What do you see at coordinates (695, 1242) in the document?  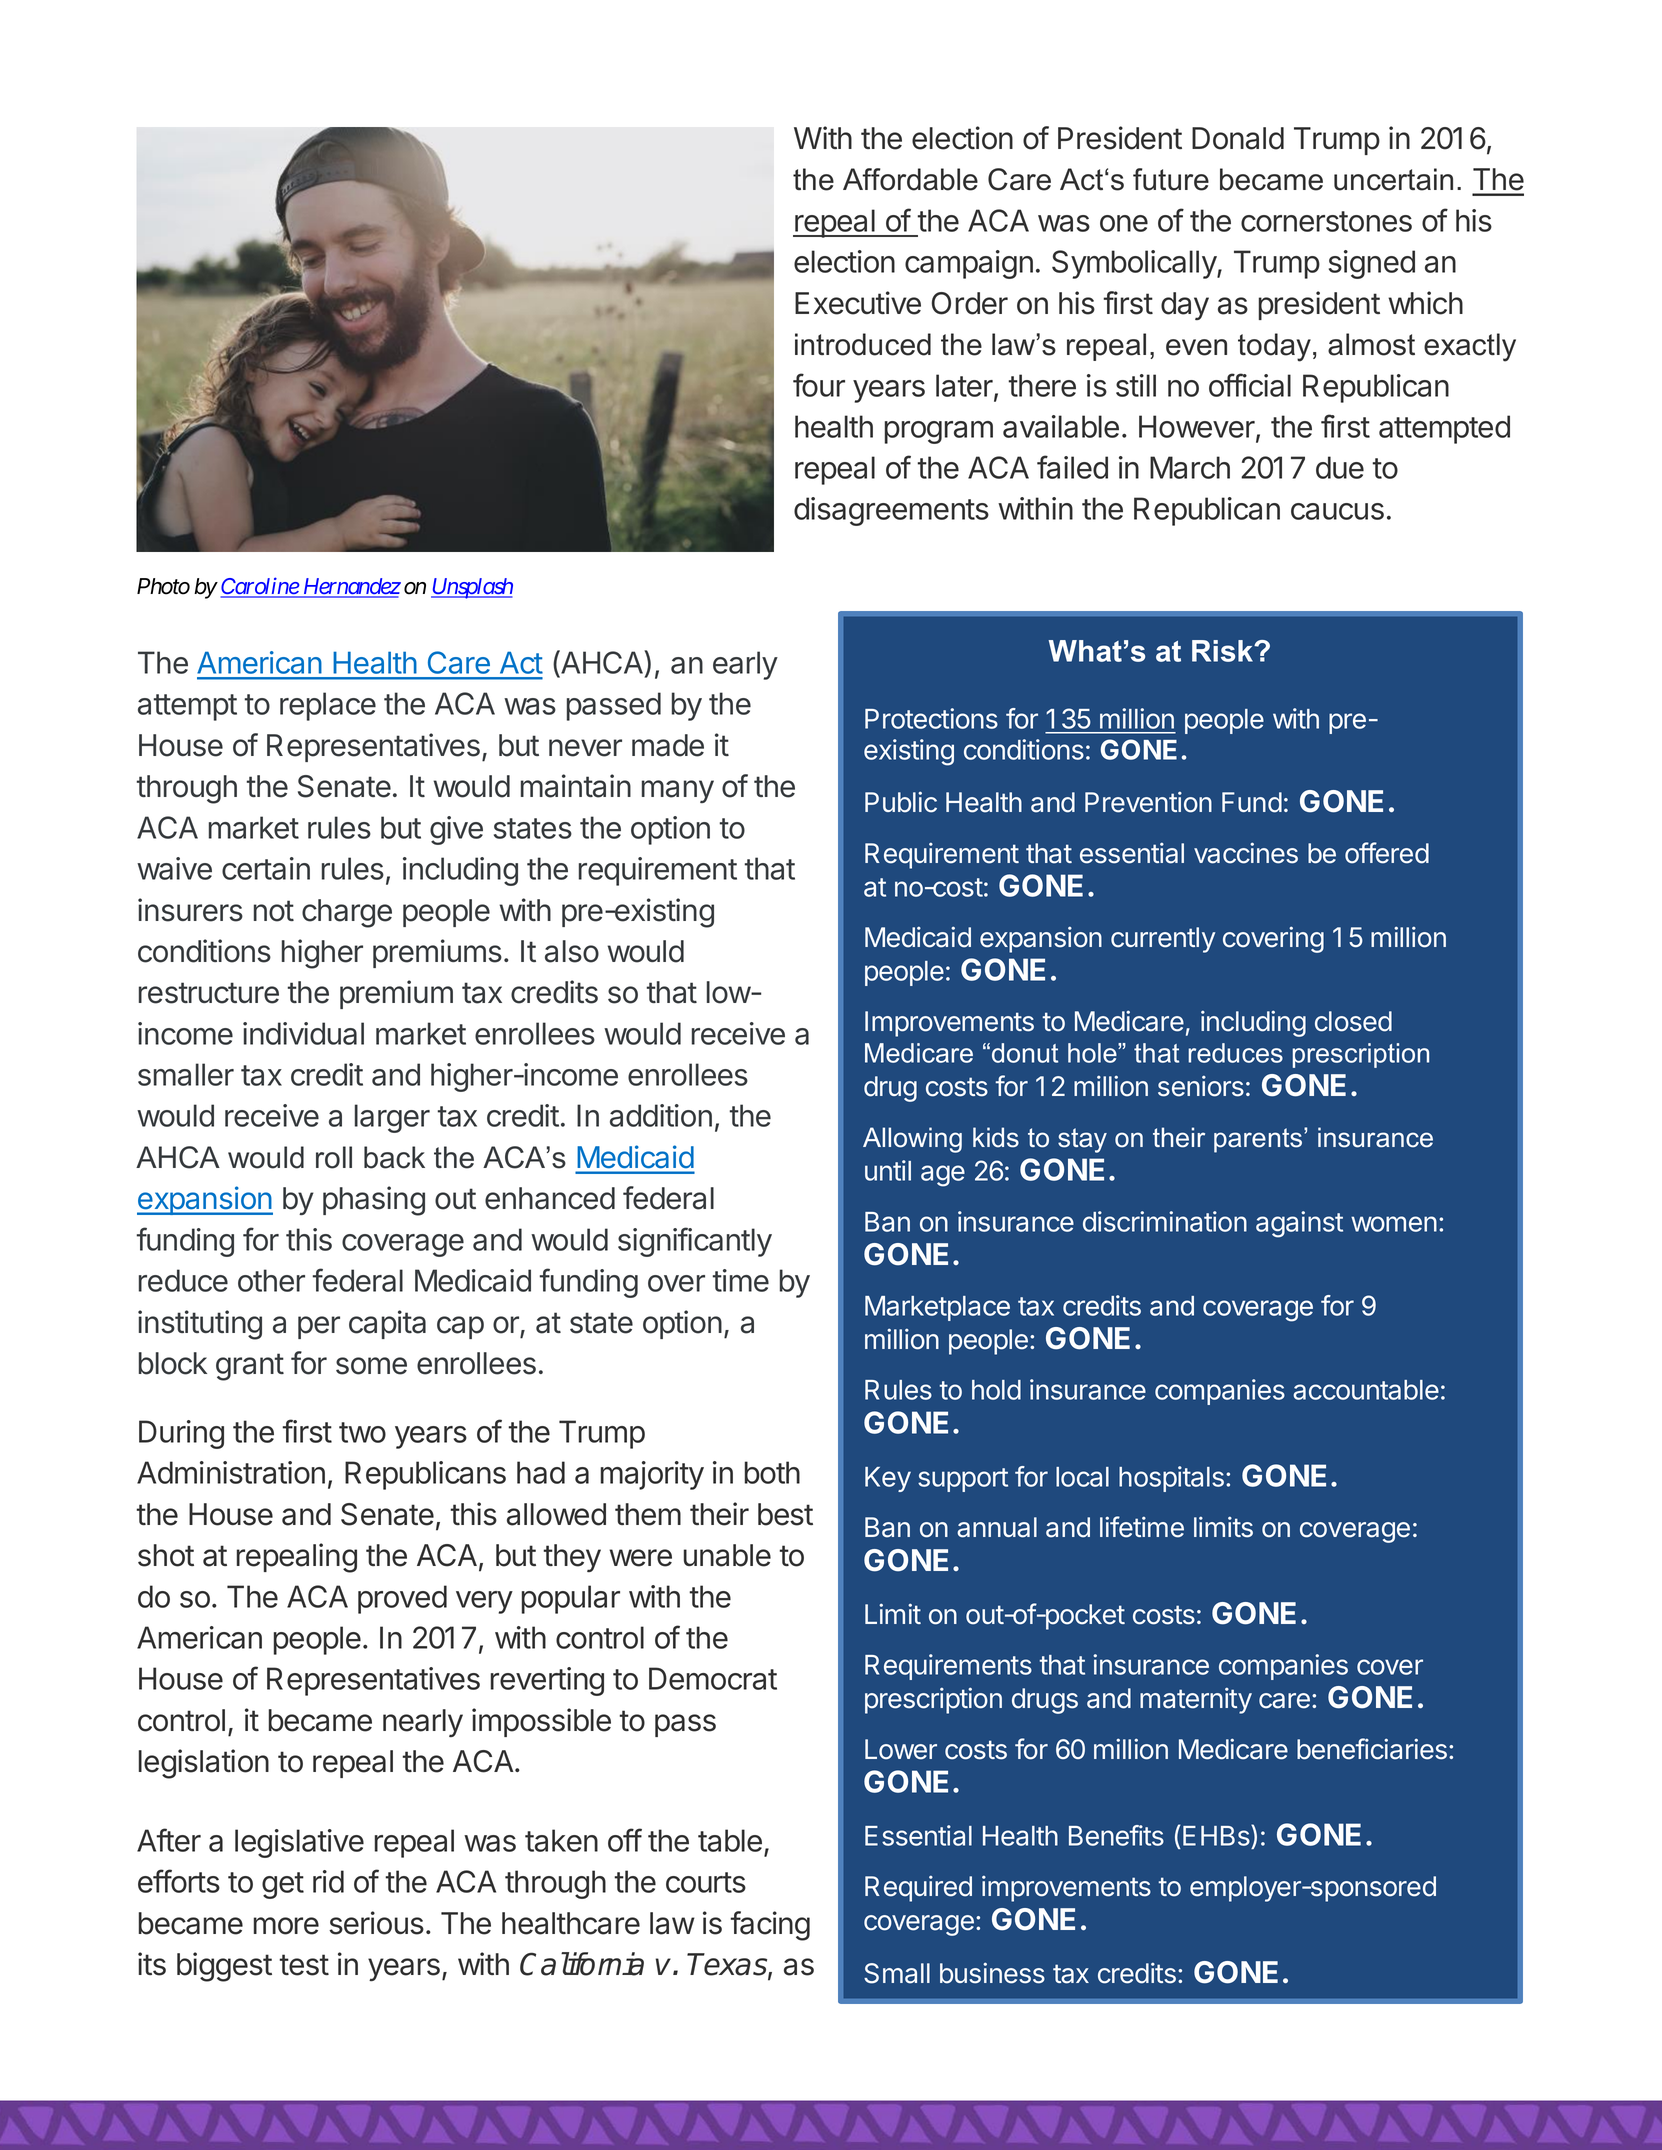 I see `significantly` at bounding box center [695, 1242].
